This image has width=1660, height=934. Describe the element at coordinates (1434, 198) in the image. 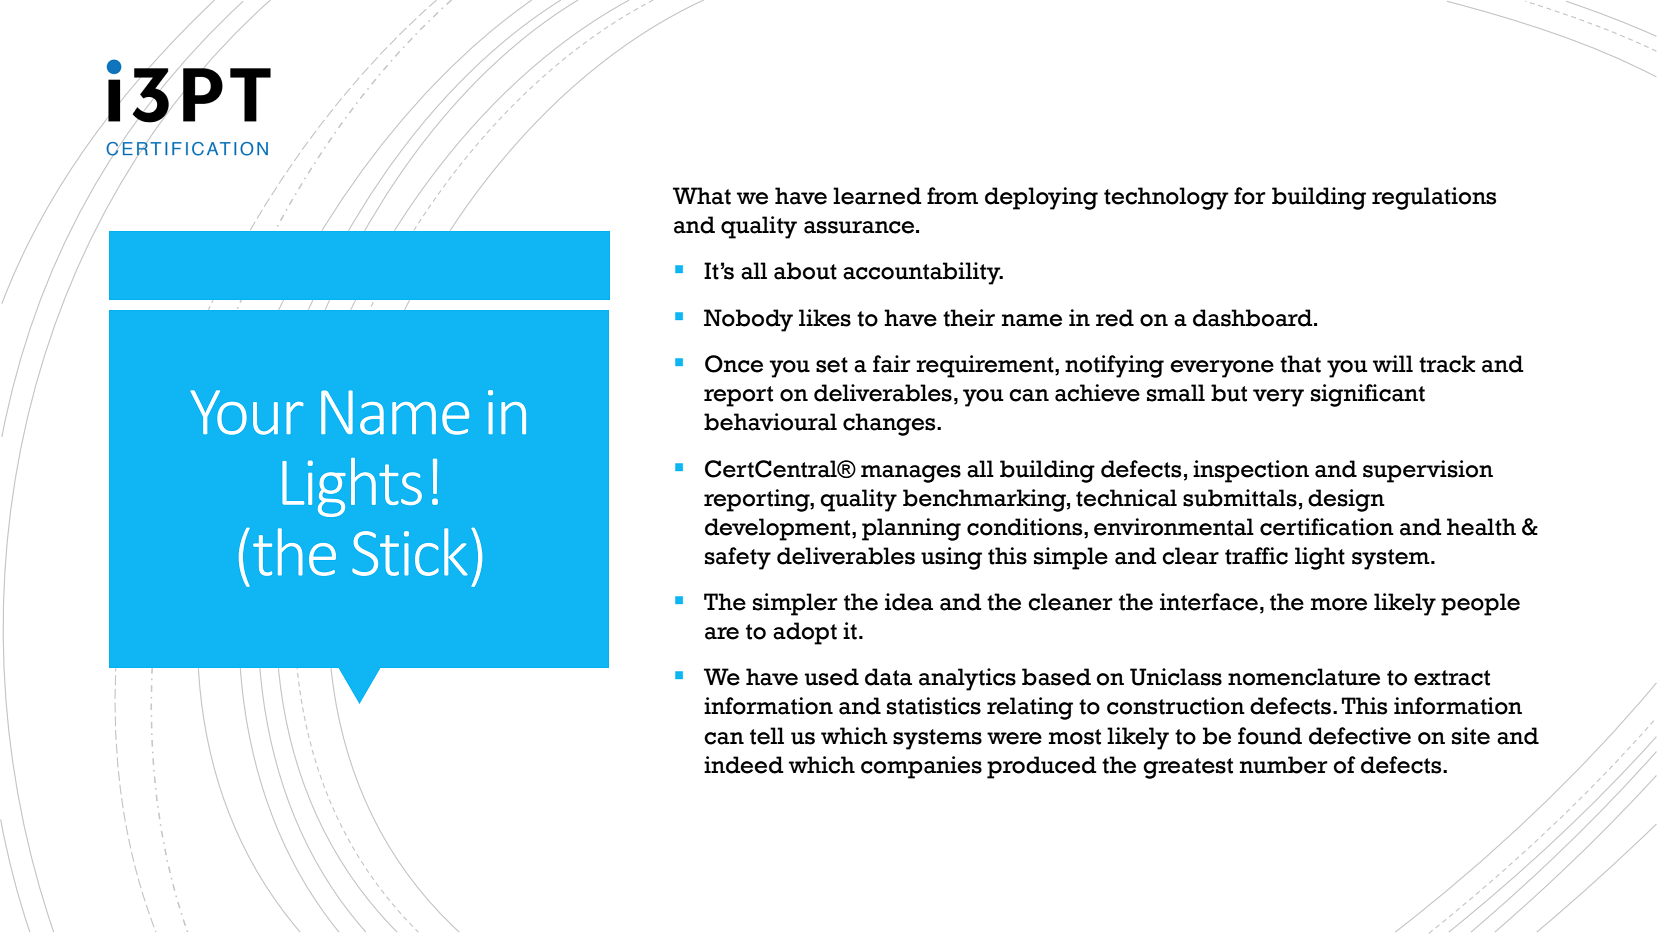

I see `regulations` at that location.
